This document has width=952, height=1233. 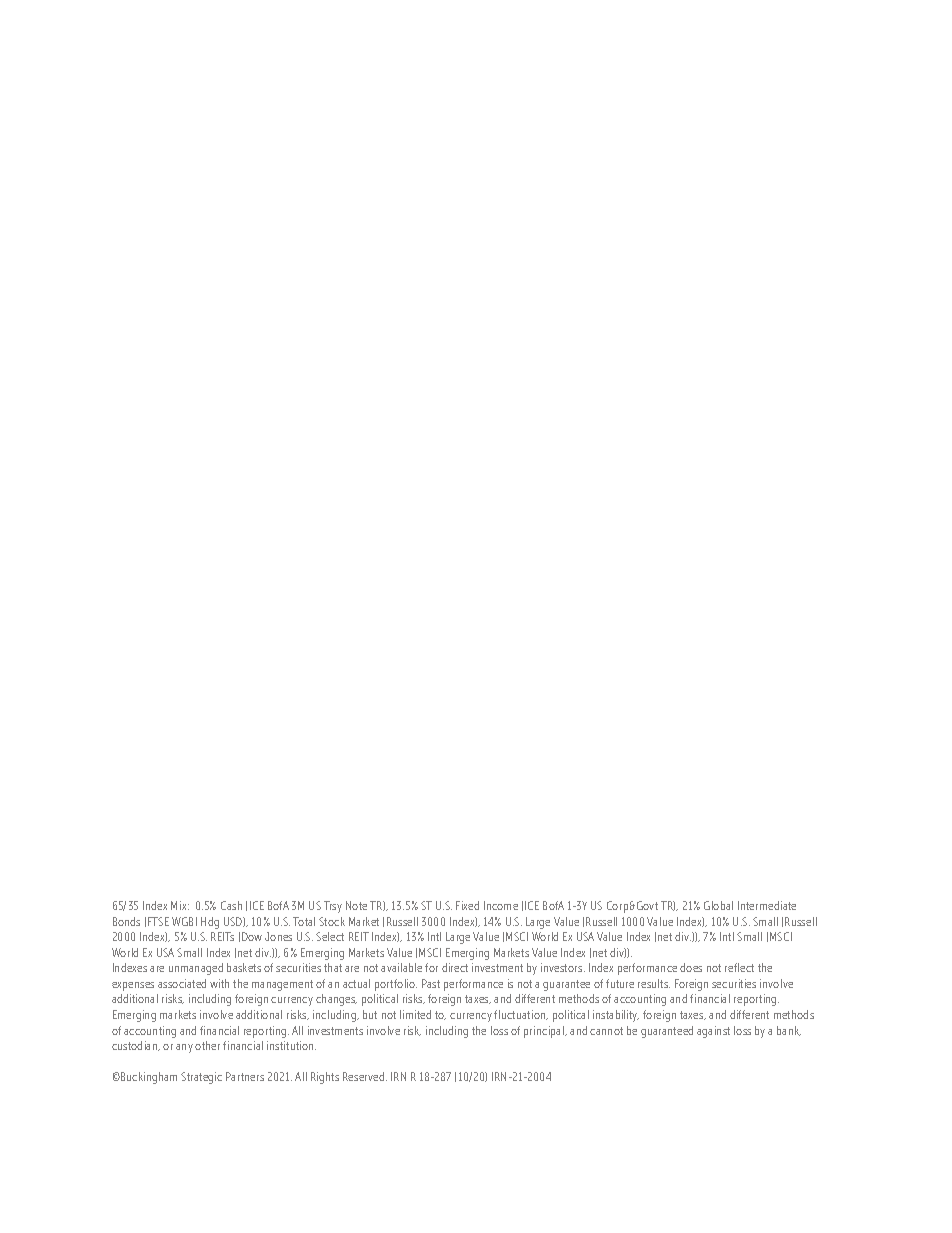 What do you see at coordinates (231, 905) in the document?
I see `Cash` at bounding box center [231, 905].
